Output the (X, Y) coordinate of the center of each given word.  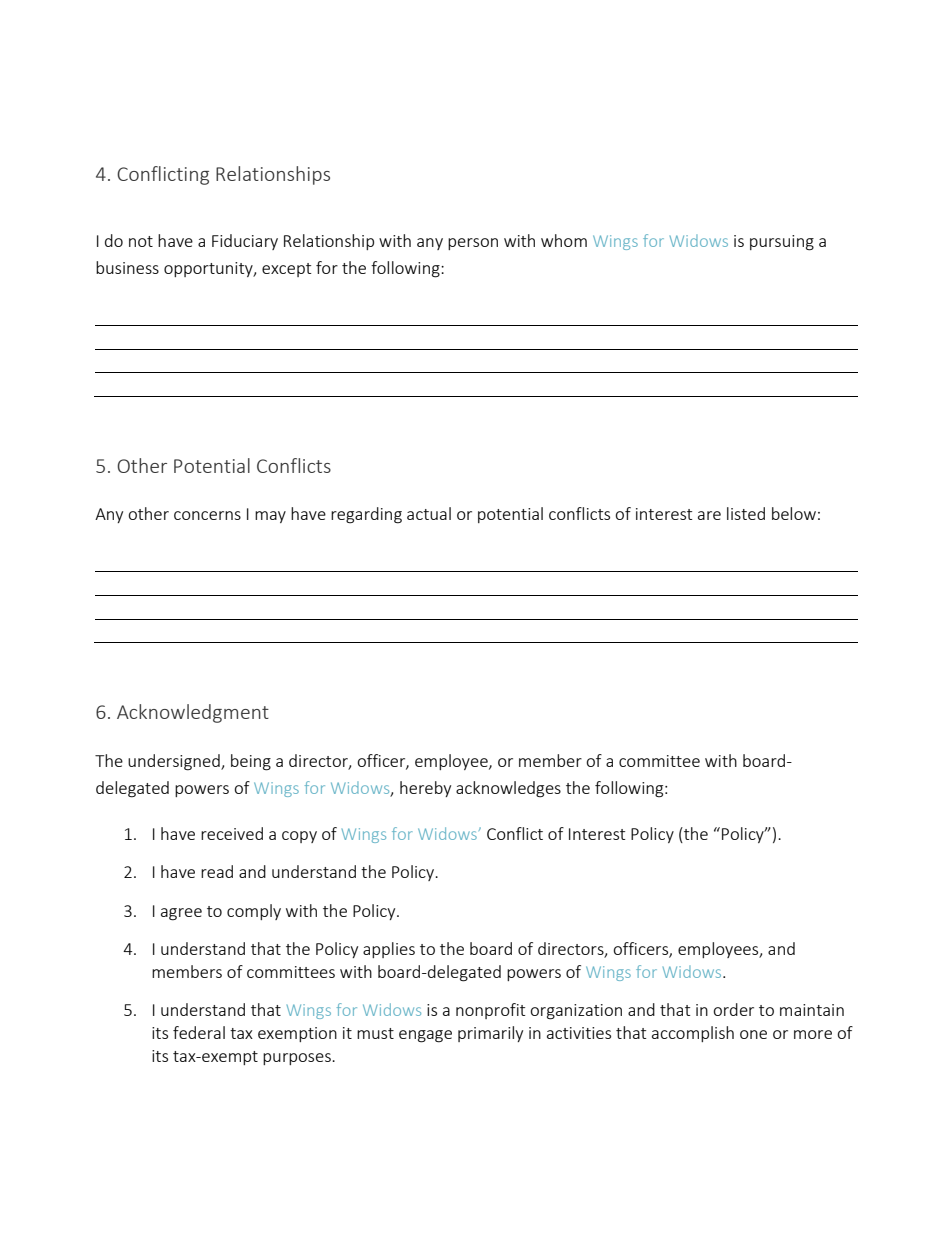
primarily (490, 1034)
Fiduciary (245, 242)
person (473, 244)
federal (199, 1032)
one (753, 1034)
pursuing (782, 243)
